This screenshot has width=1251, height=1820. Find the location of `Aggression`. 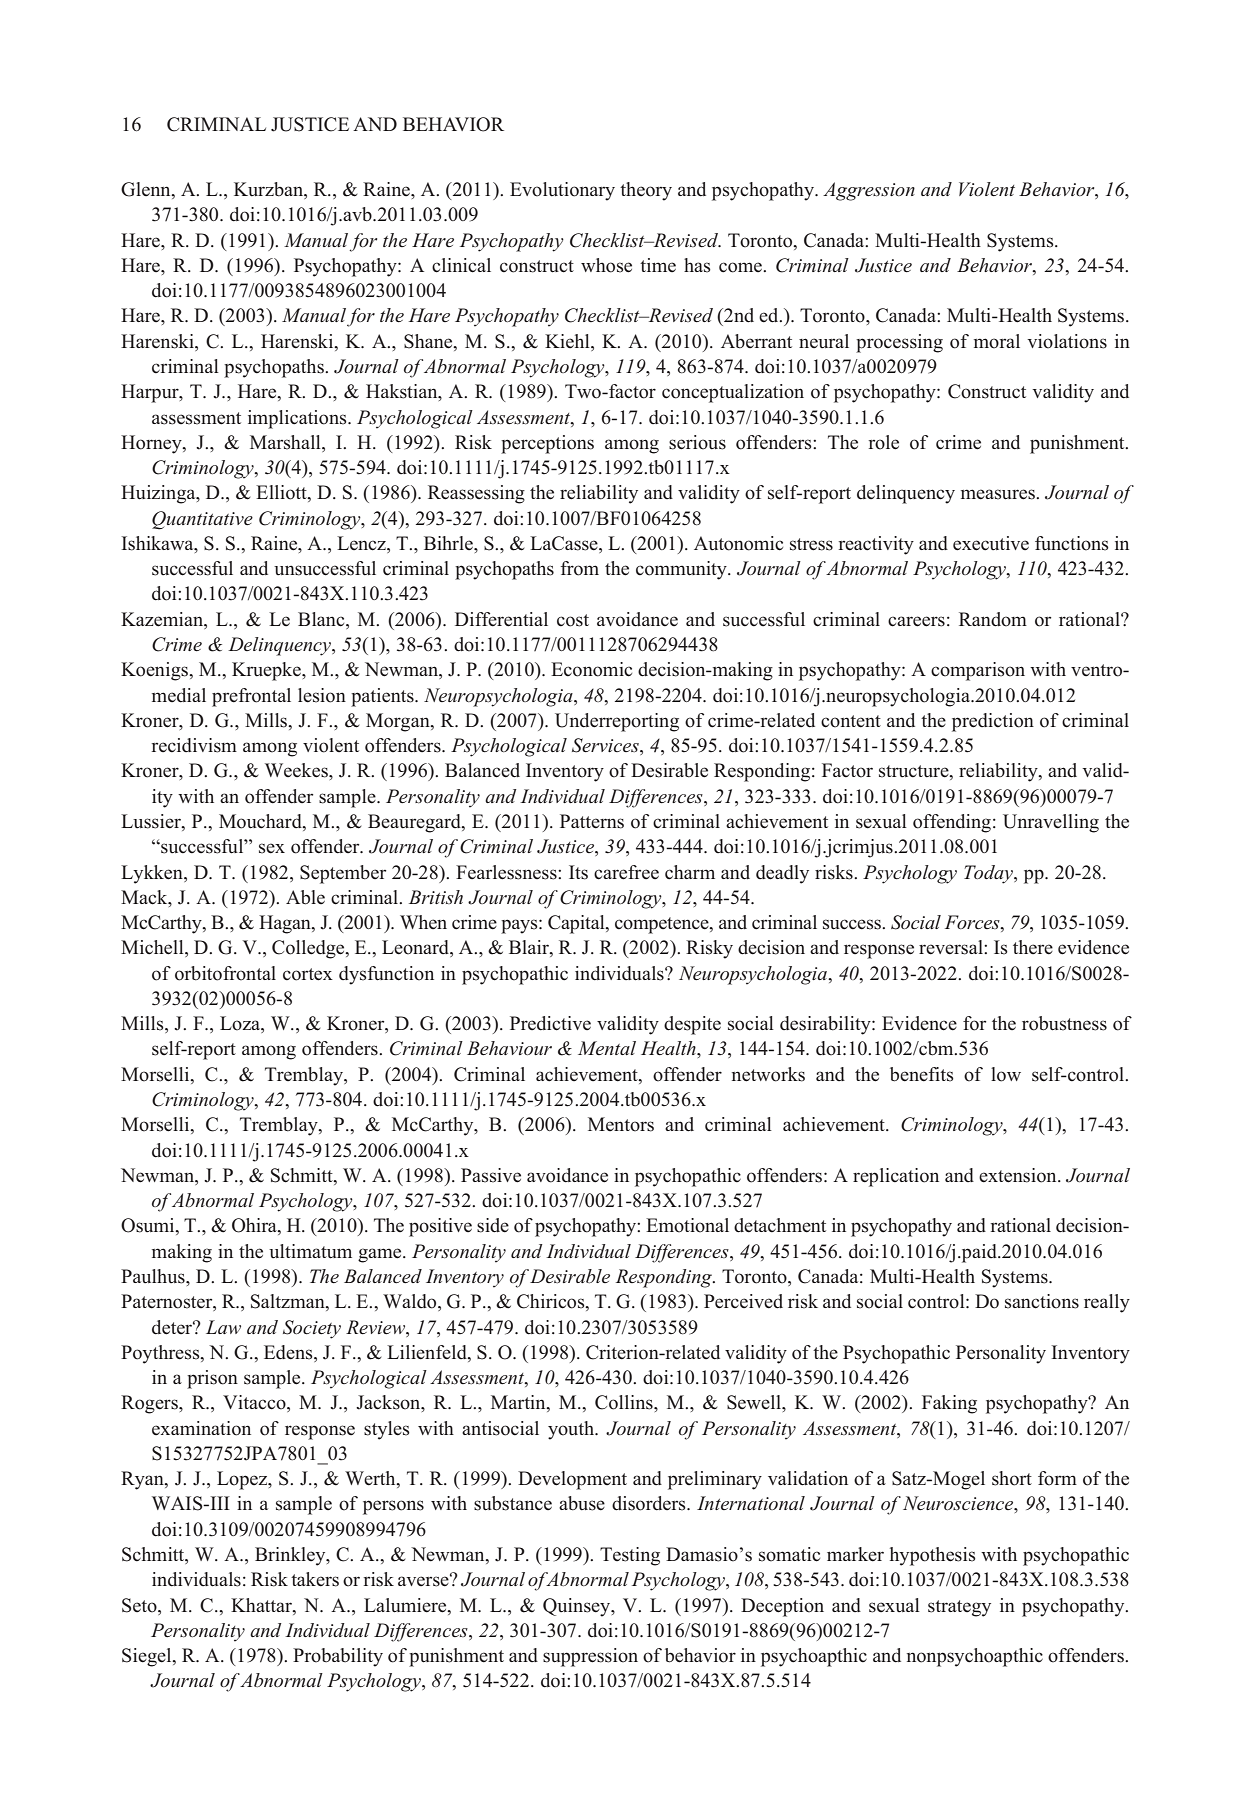

Aggression is located at coordinates (869, 191).
